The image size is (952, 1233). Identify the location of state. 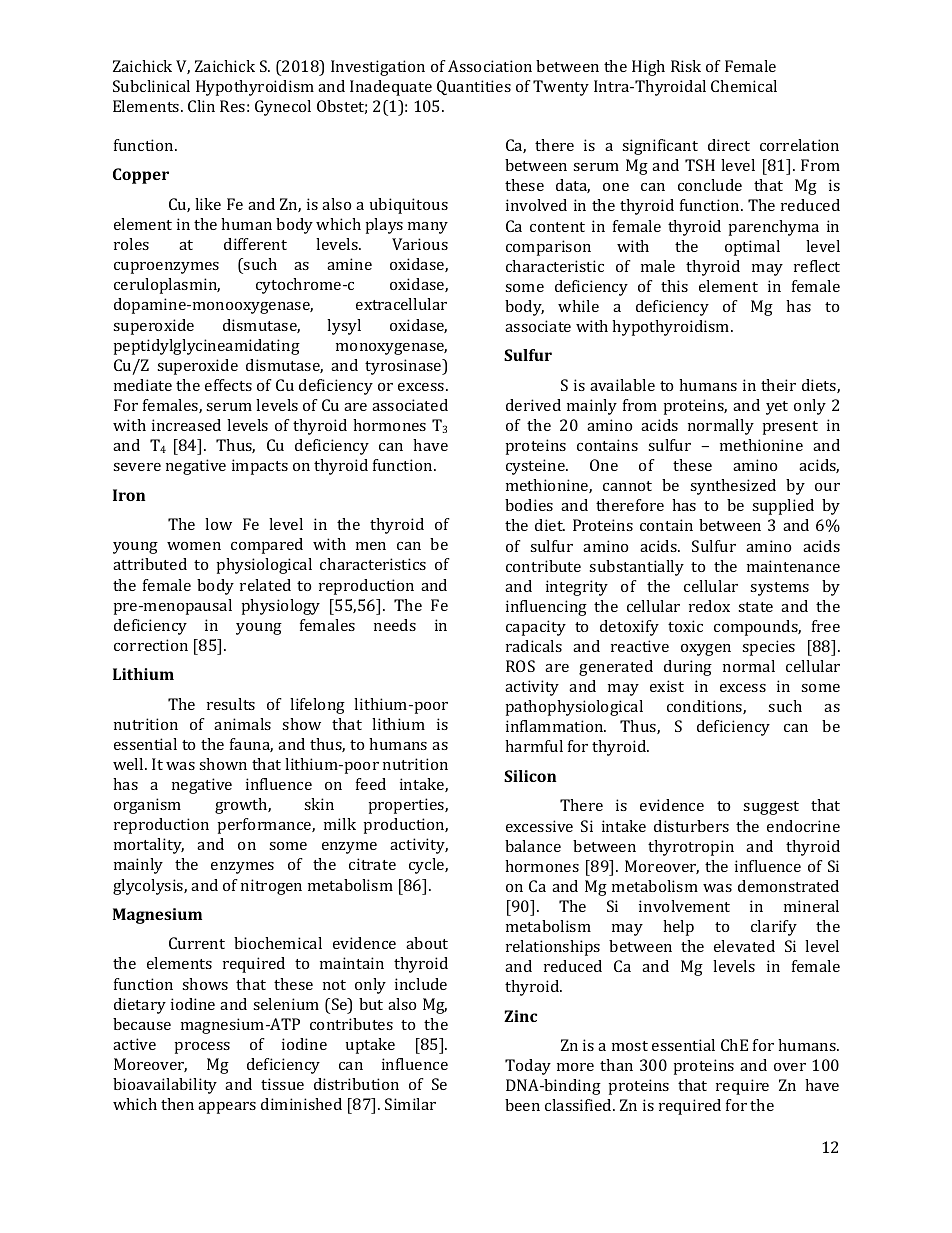
(755, 607).
